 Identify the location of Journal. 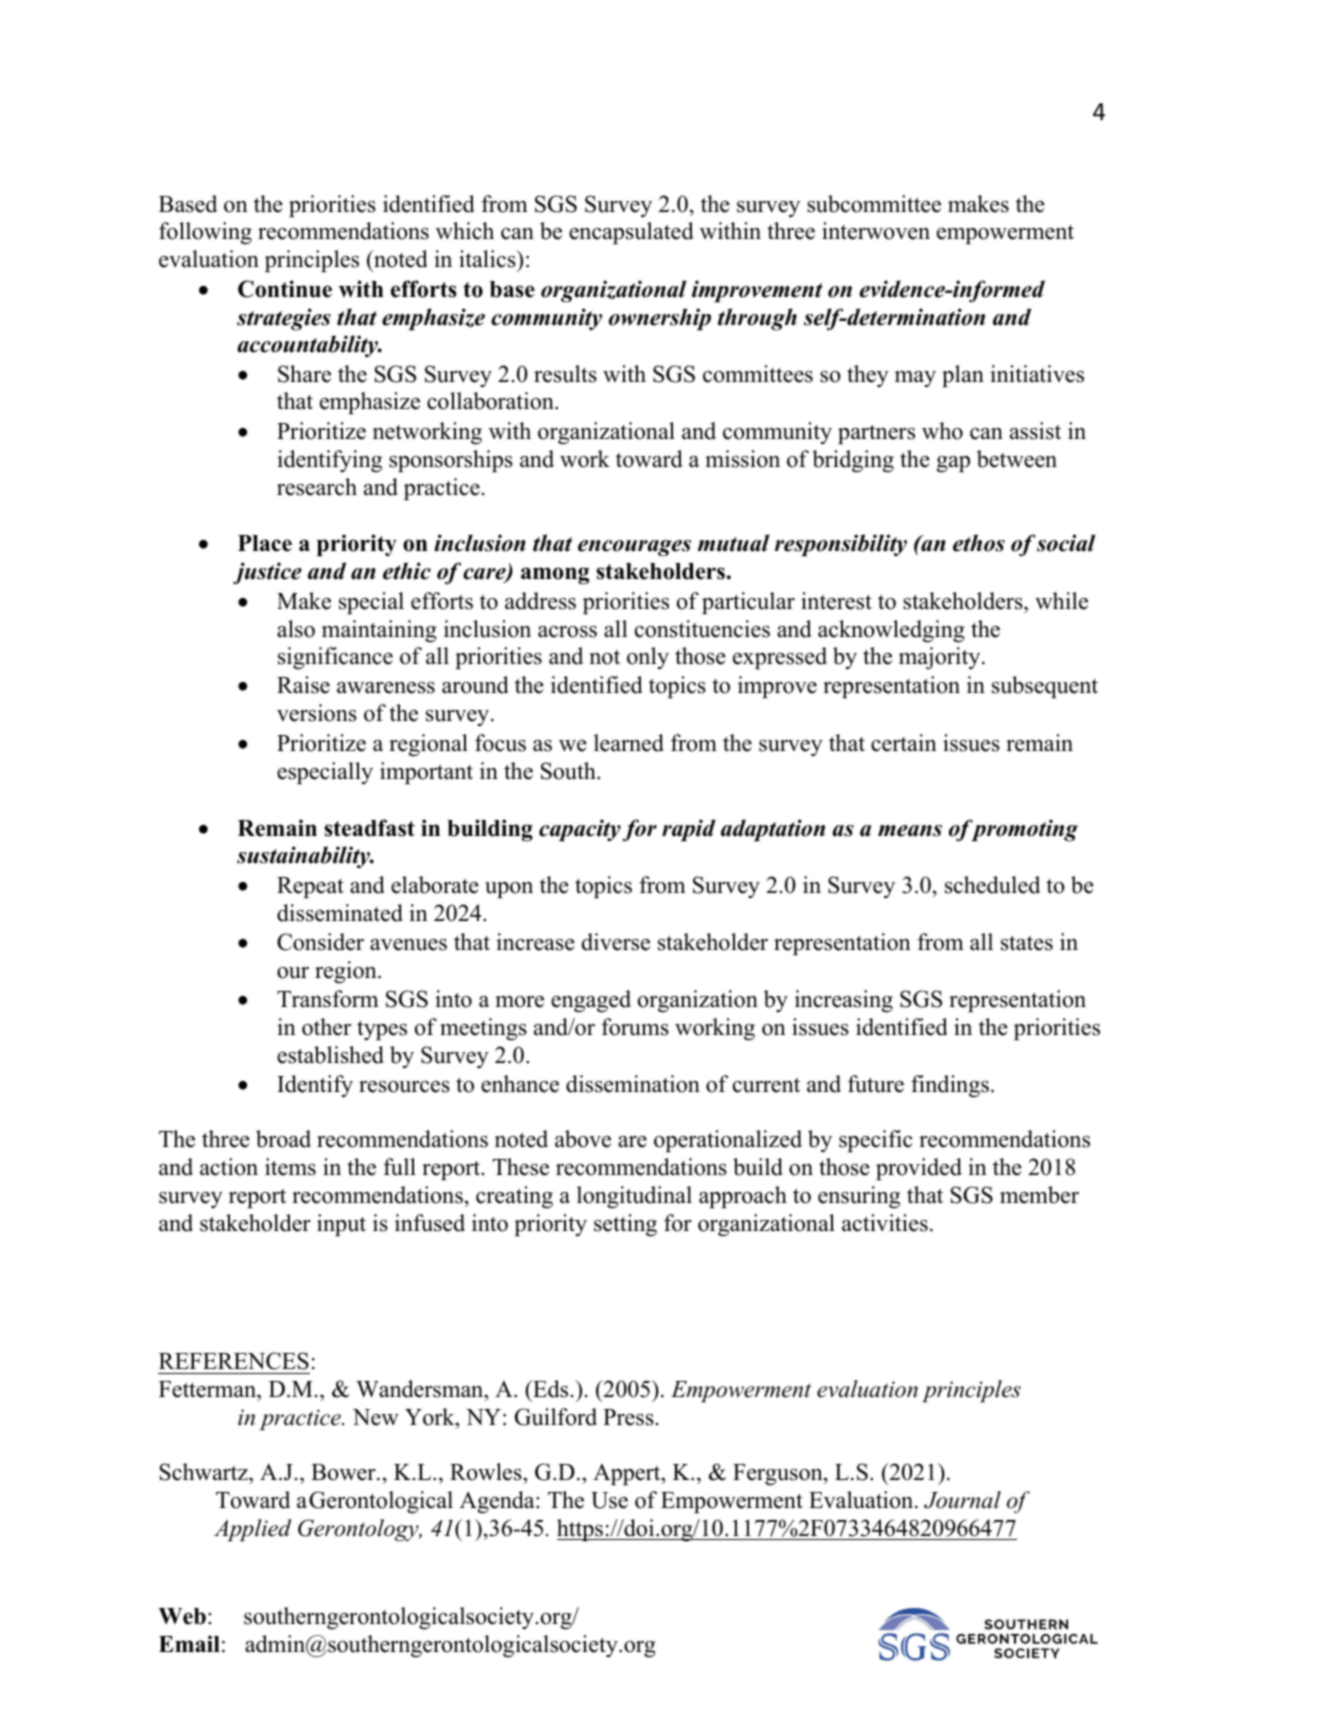
(962, 1500).
